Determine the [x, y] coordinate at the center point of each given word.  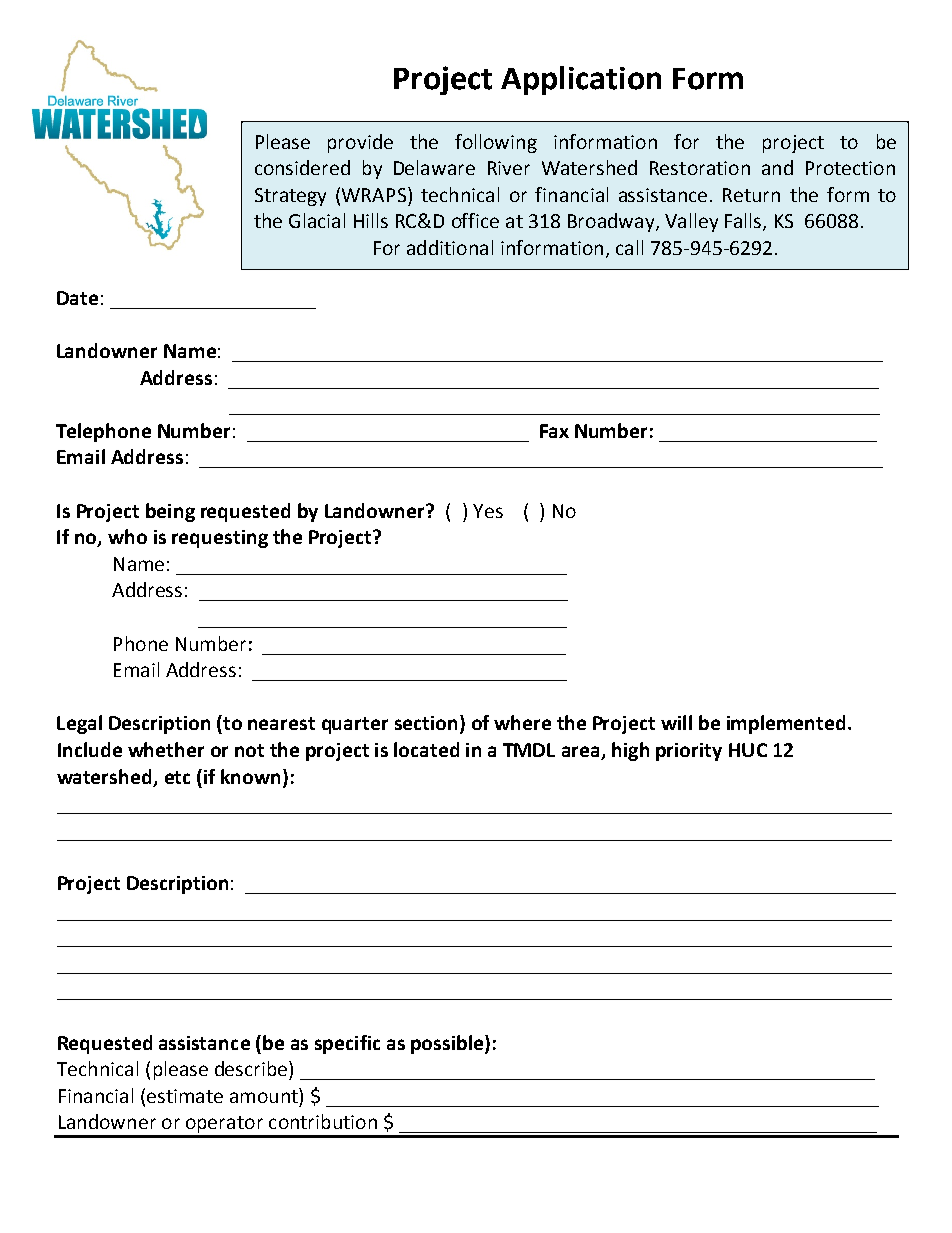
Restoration [700, 168]
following [496, 143]
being [170, 512]
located [426, 749]
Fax [554, 431]
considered [302, 167]
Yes [488, 511]
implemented [786, 724]
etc [177, 777]
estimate [185, 1096]
